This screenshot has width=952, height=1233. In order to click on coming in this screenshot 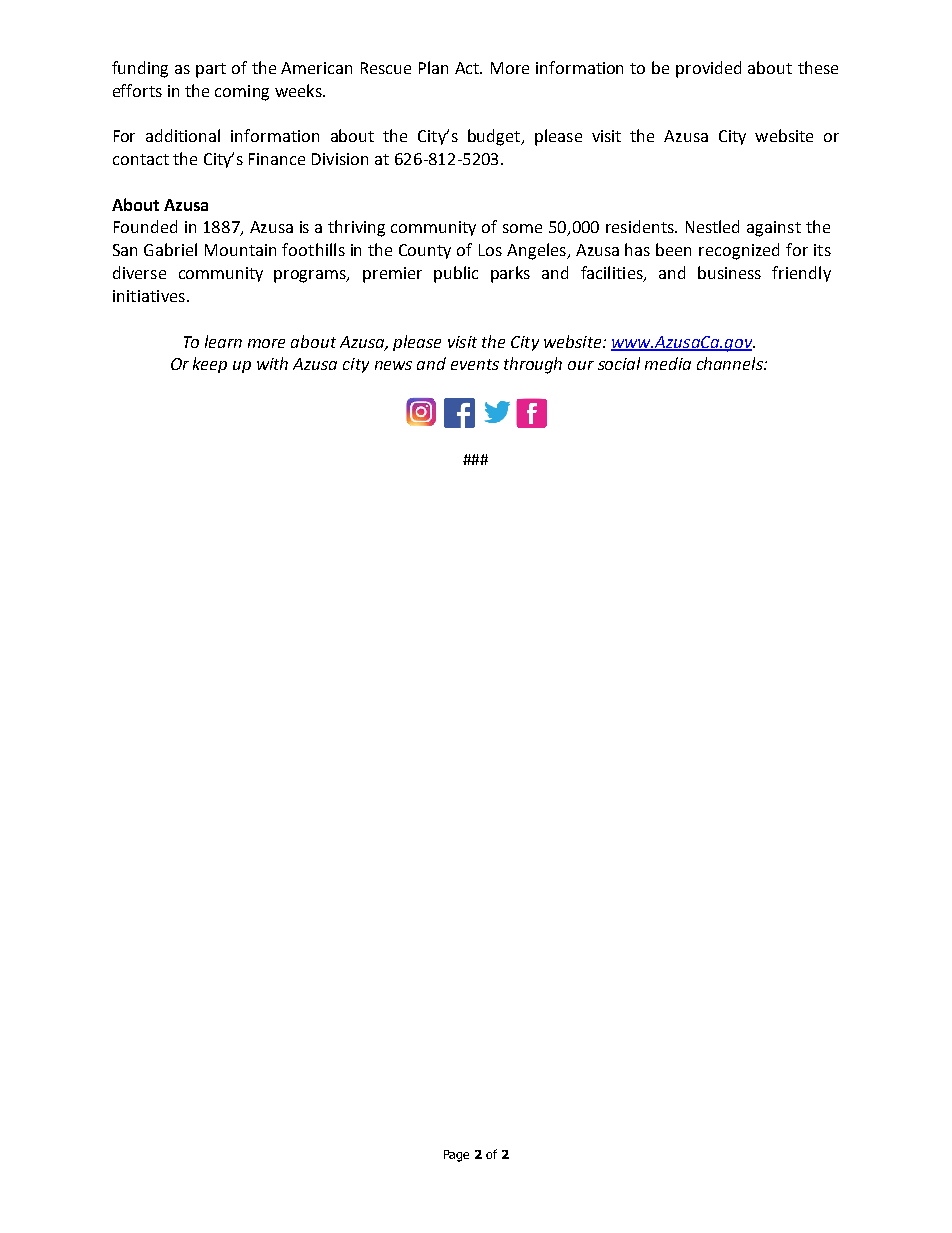, I will do `click(242, 93)`.
